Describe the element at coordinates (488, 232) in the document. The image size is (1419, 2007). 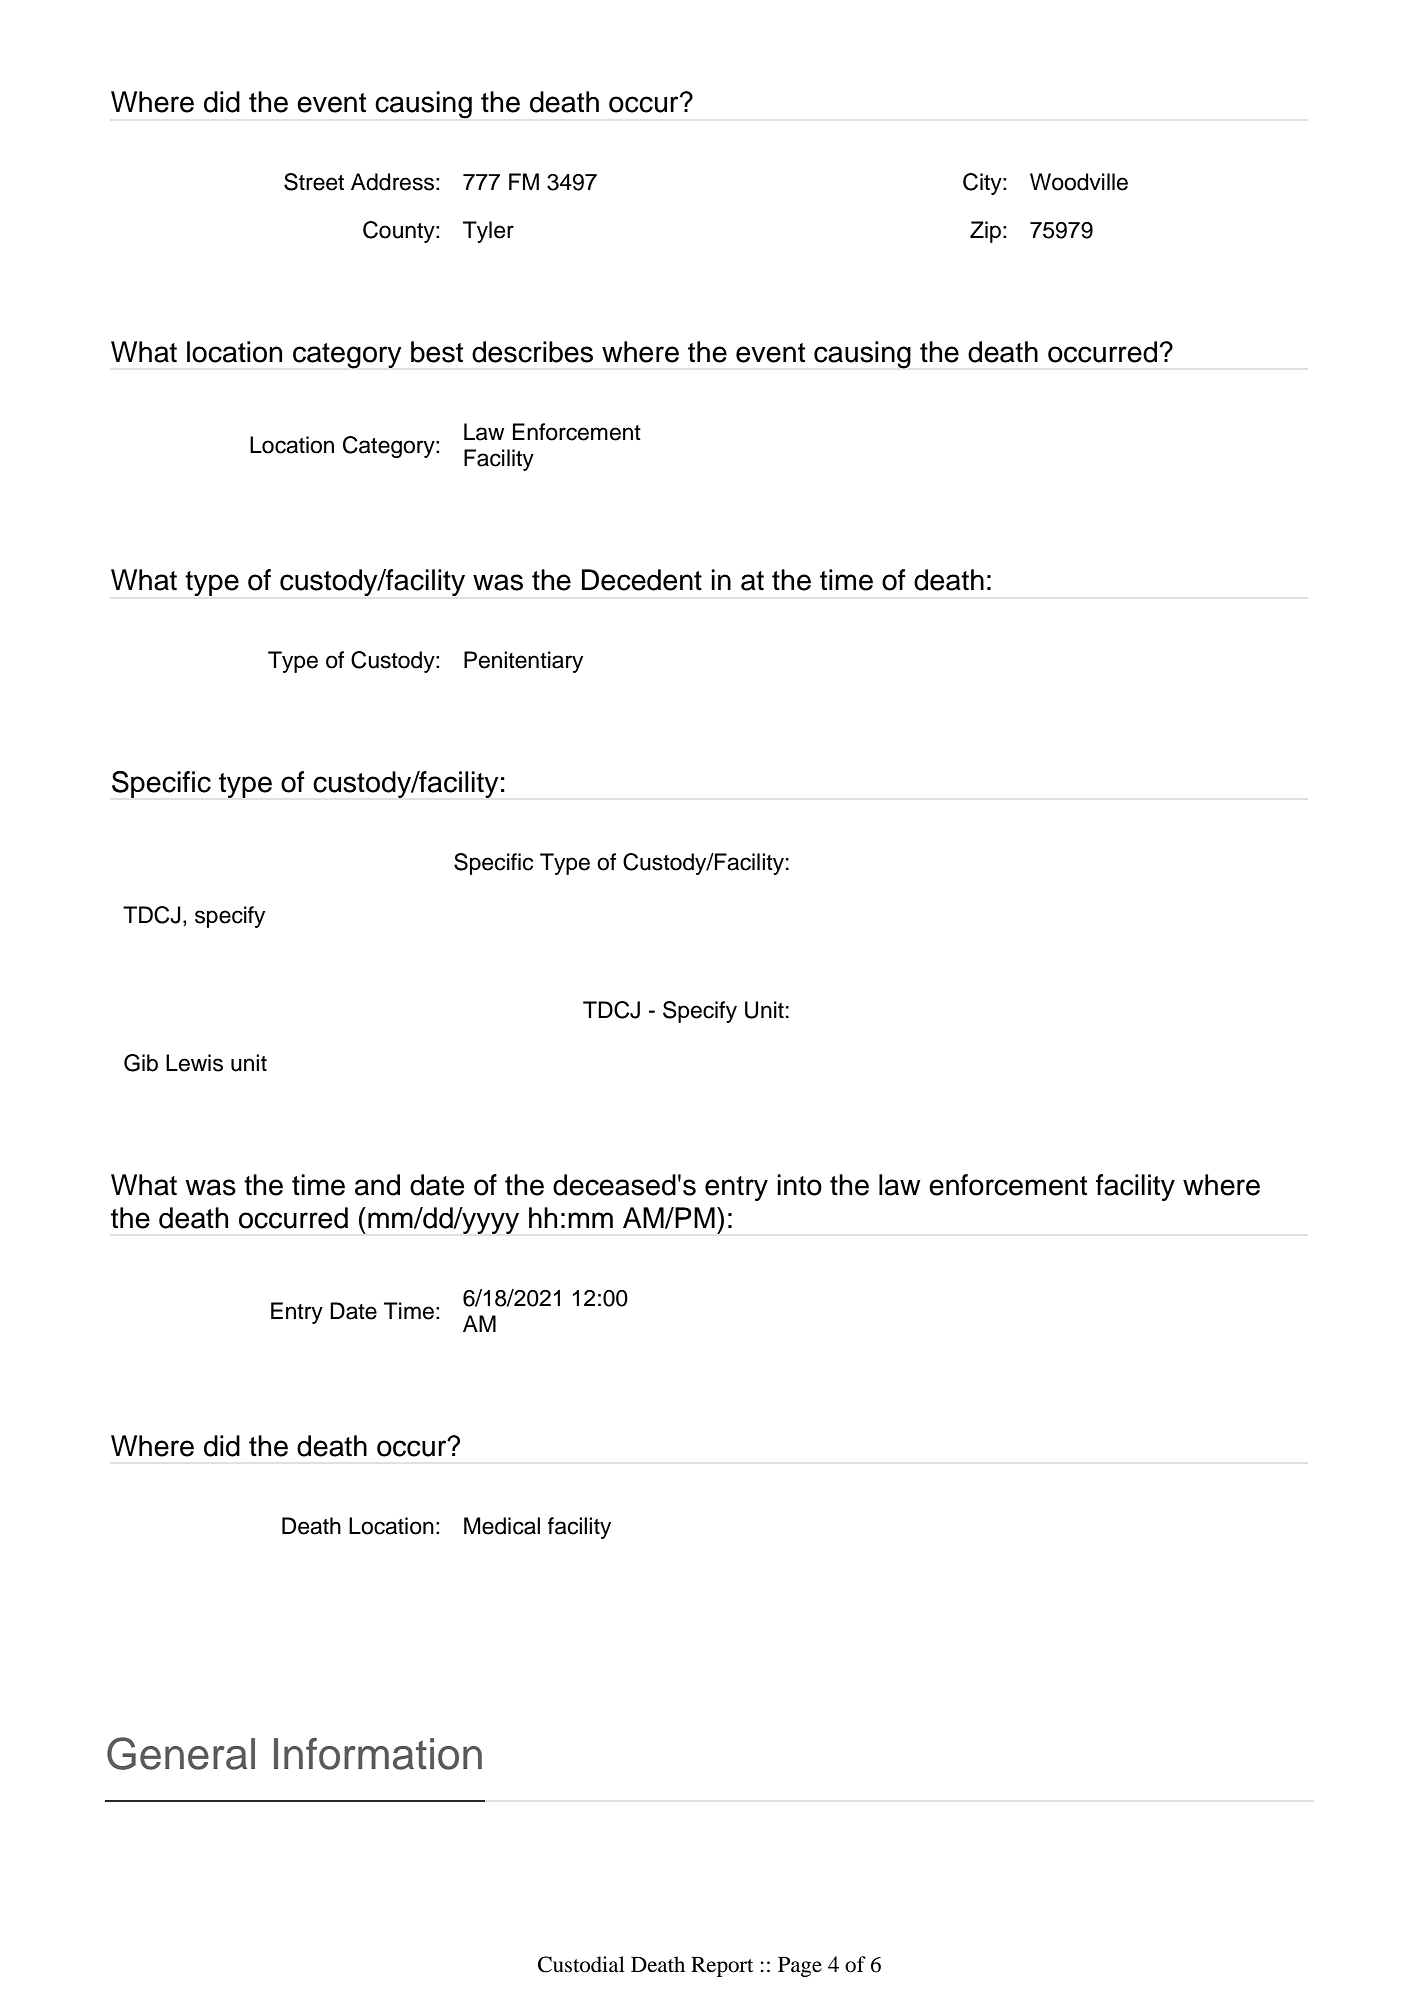
I see `Tyler` at that location.
